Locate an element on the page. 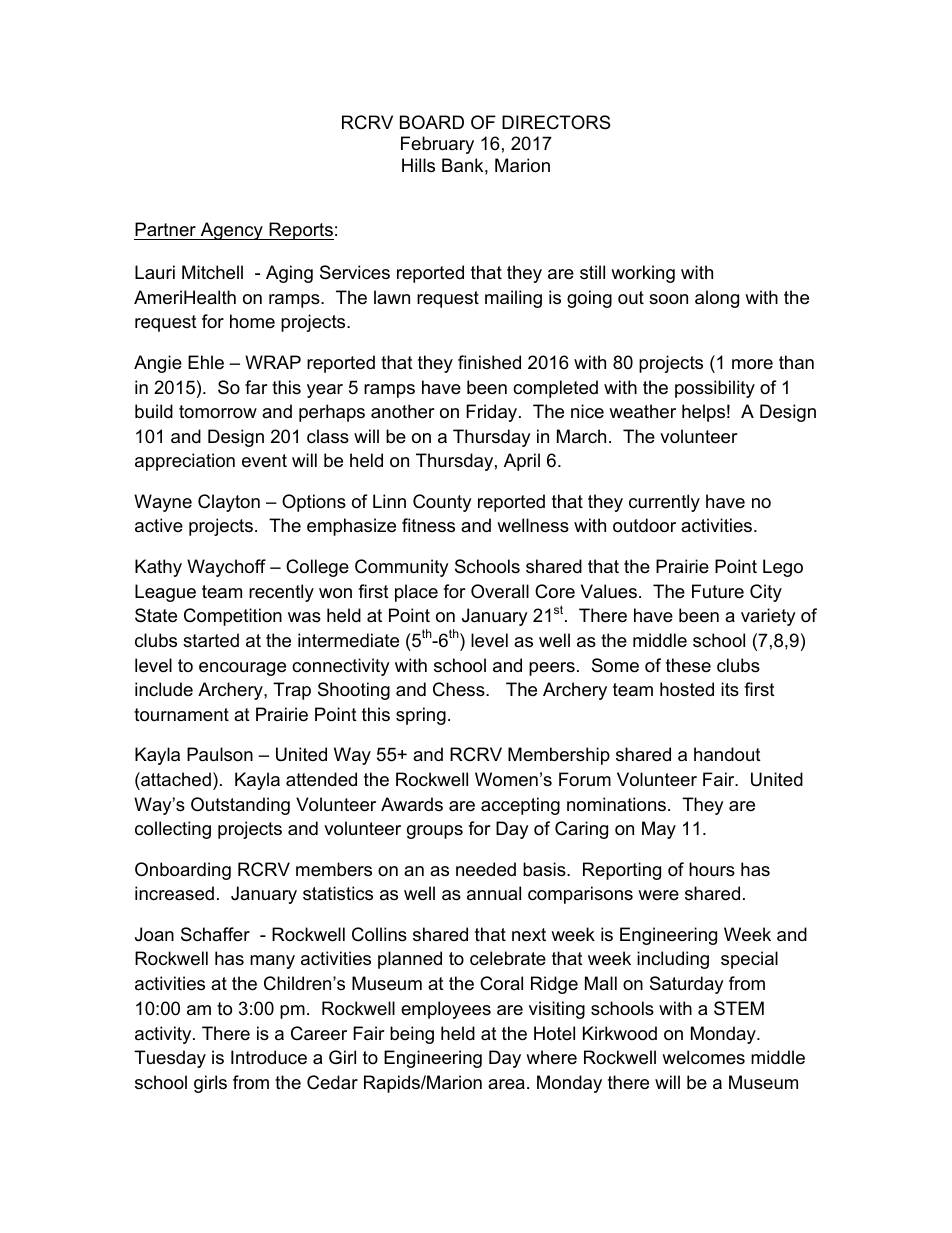  Introduce is located at coordinates (269, 1057).
